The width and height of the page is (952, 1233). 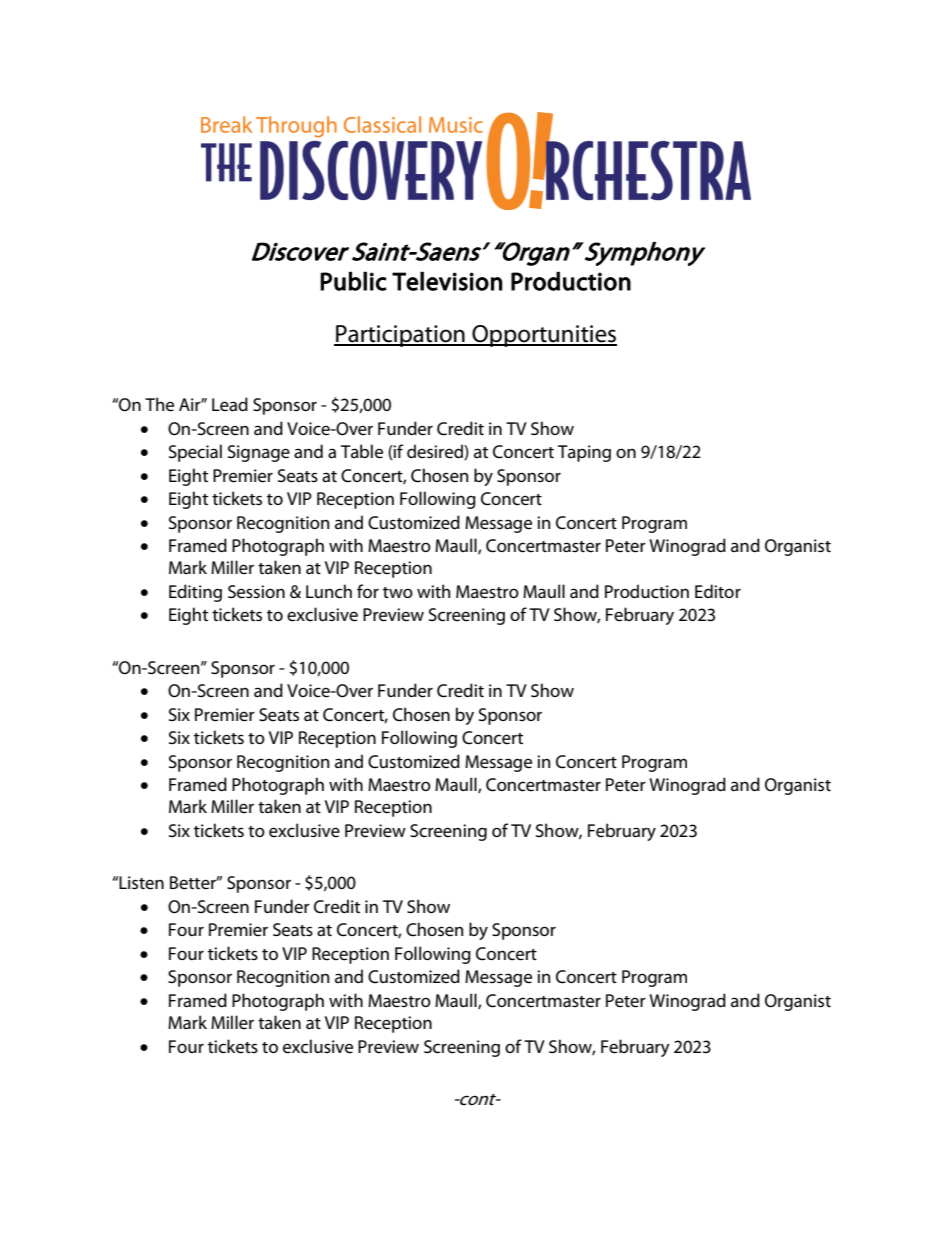 I want to click on Opportunities, so click(x=543, y=336).
